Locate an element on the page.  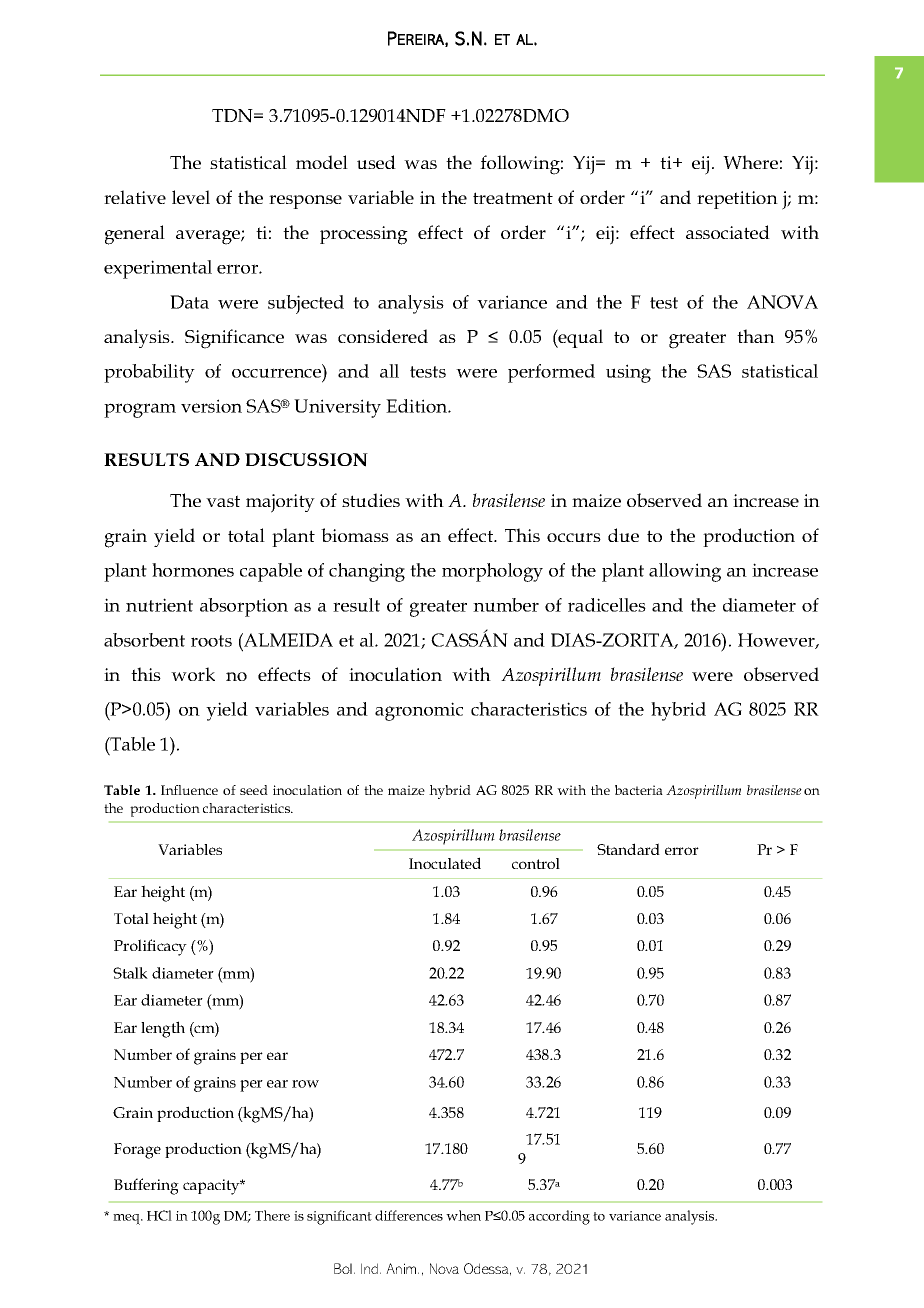
using is located at coordinates (628, 373).
